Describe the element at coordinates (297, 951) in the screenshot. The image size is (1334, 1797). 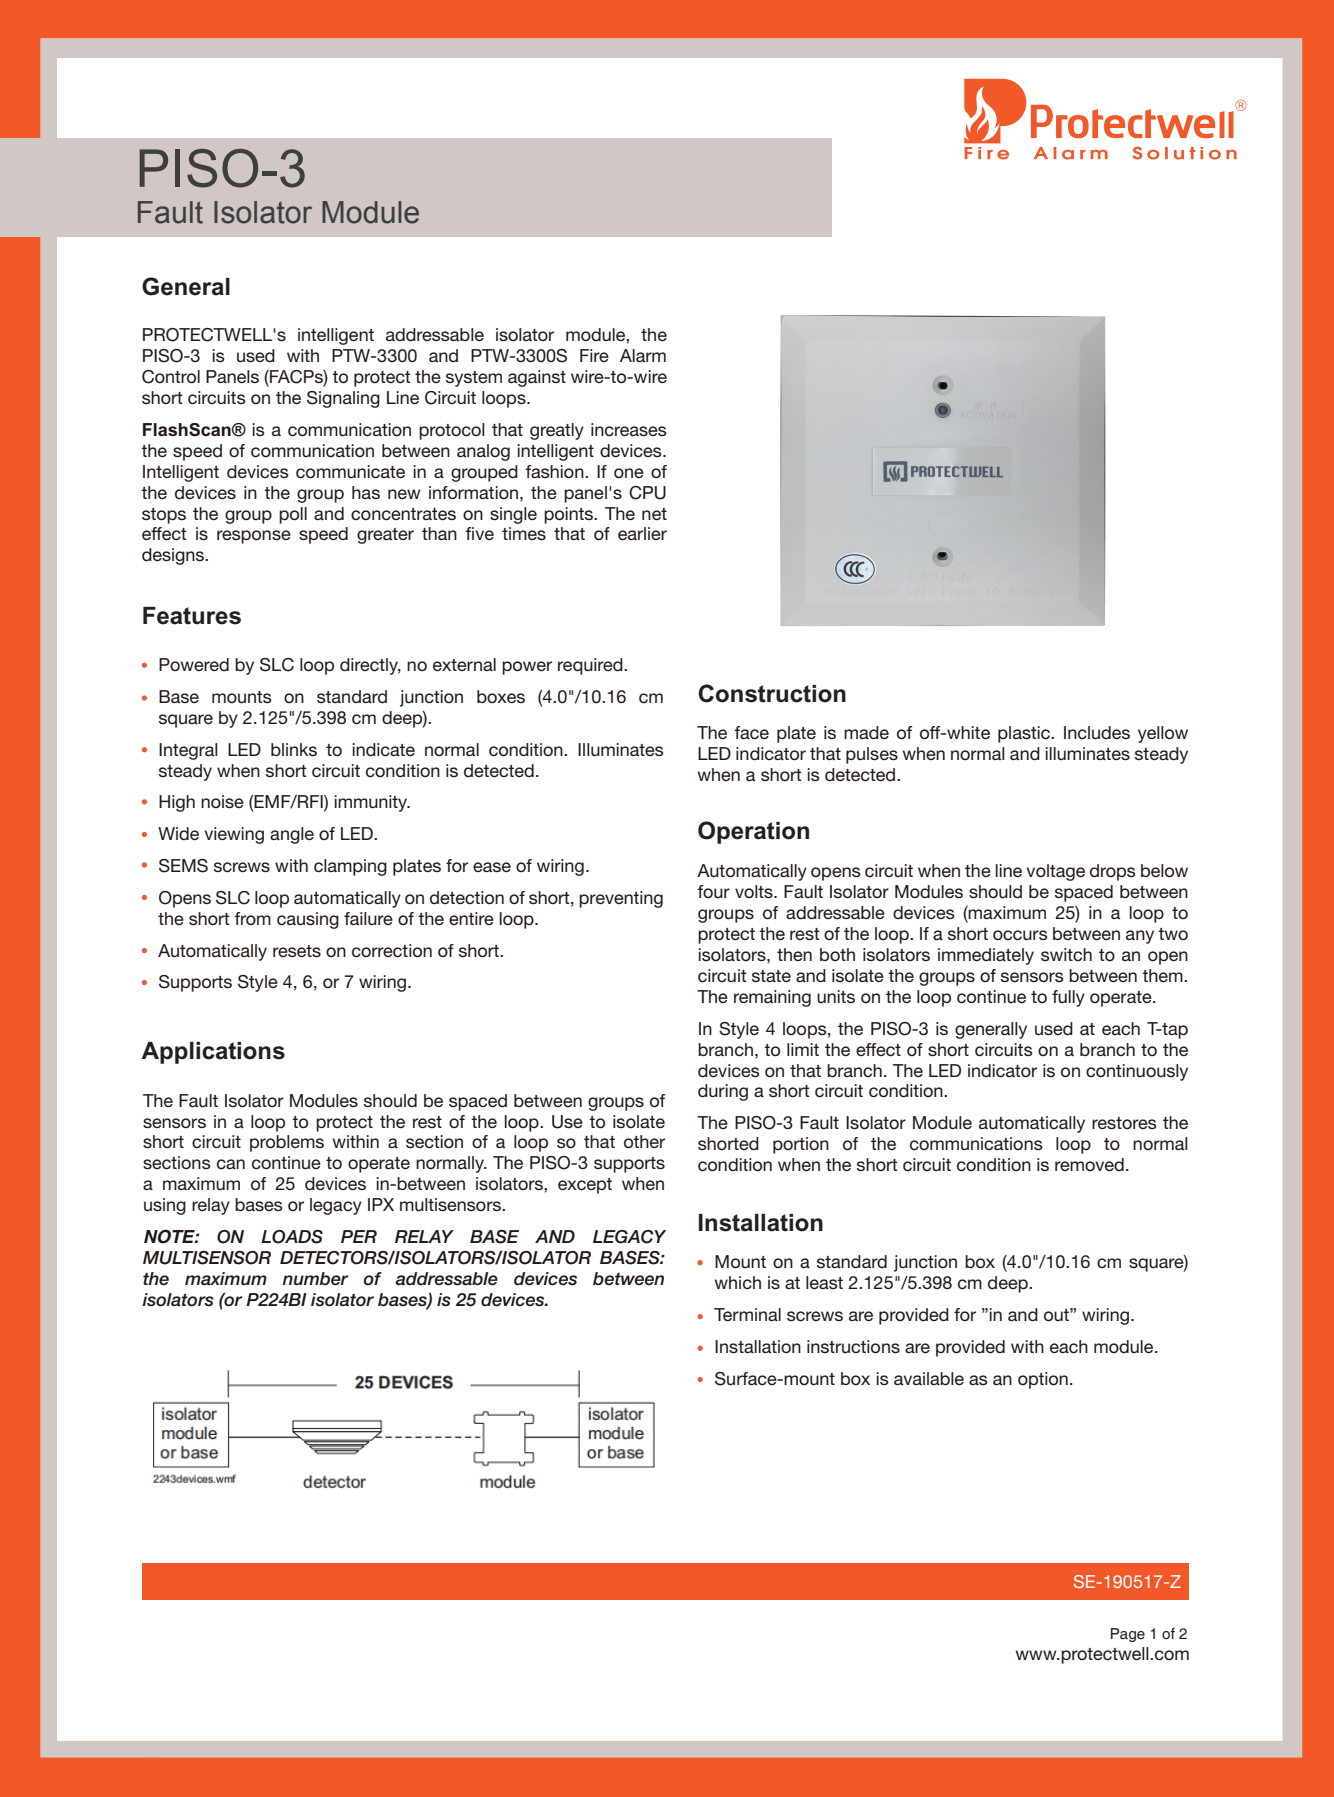
I see `resets` at that location.
